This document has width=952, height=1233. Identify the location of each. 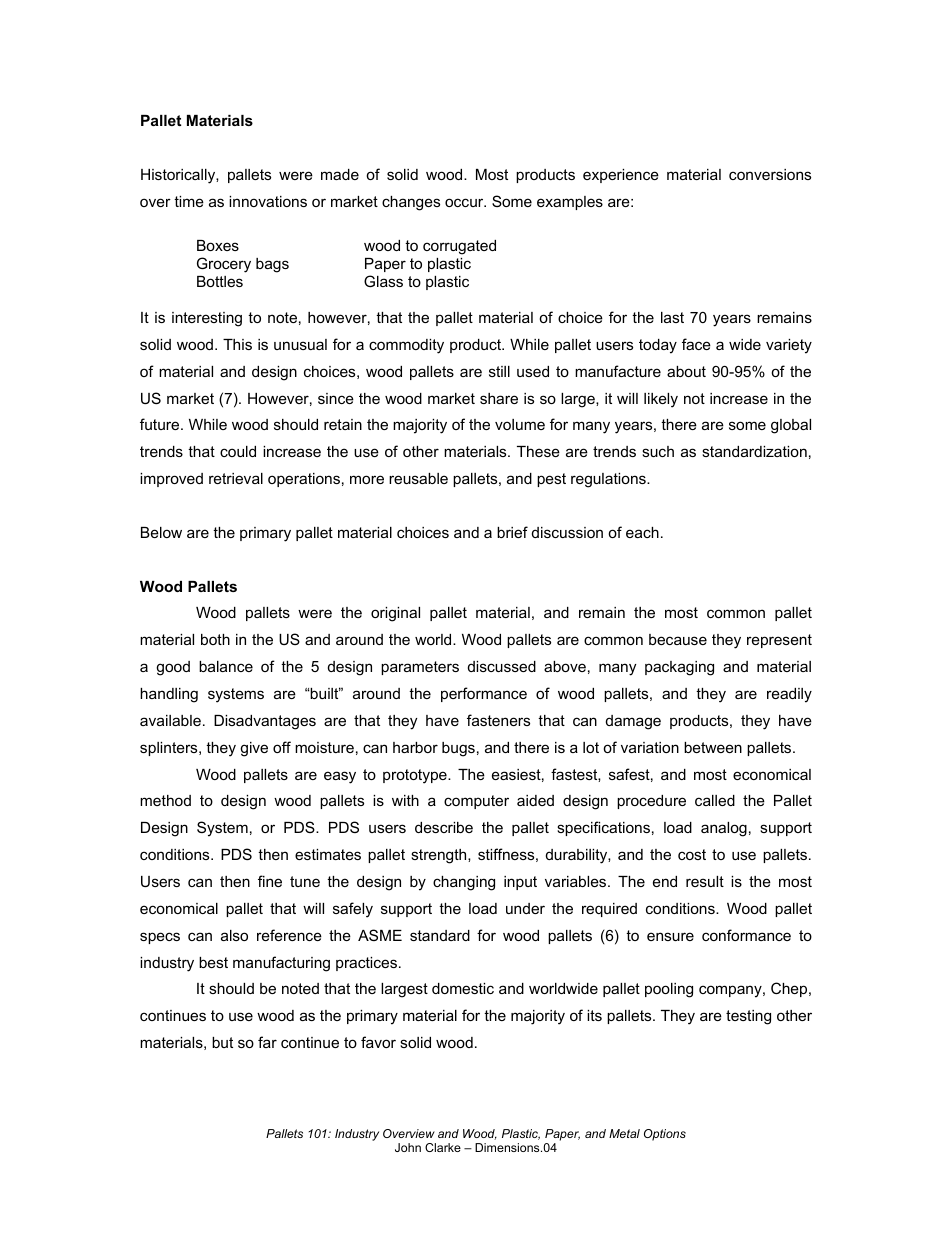
(642, 532).
